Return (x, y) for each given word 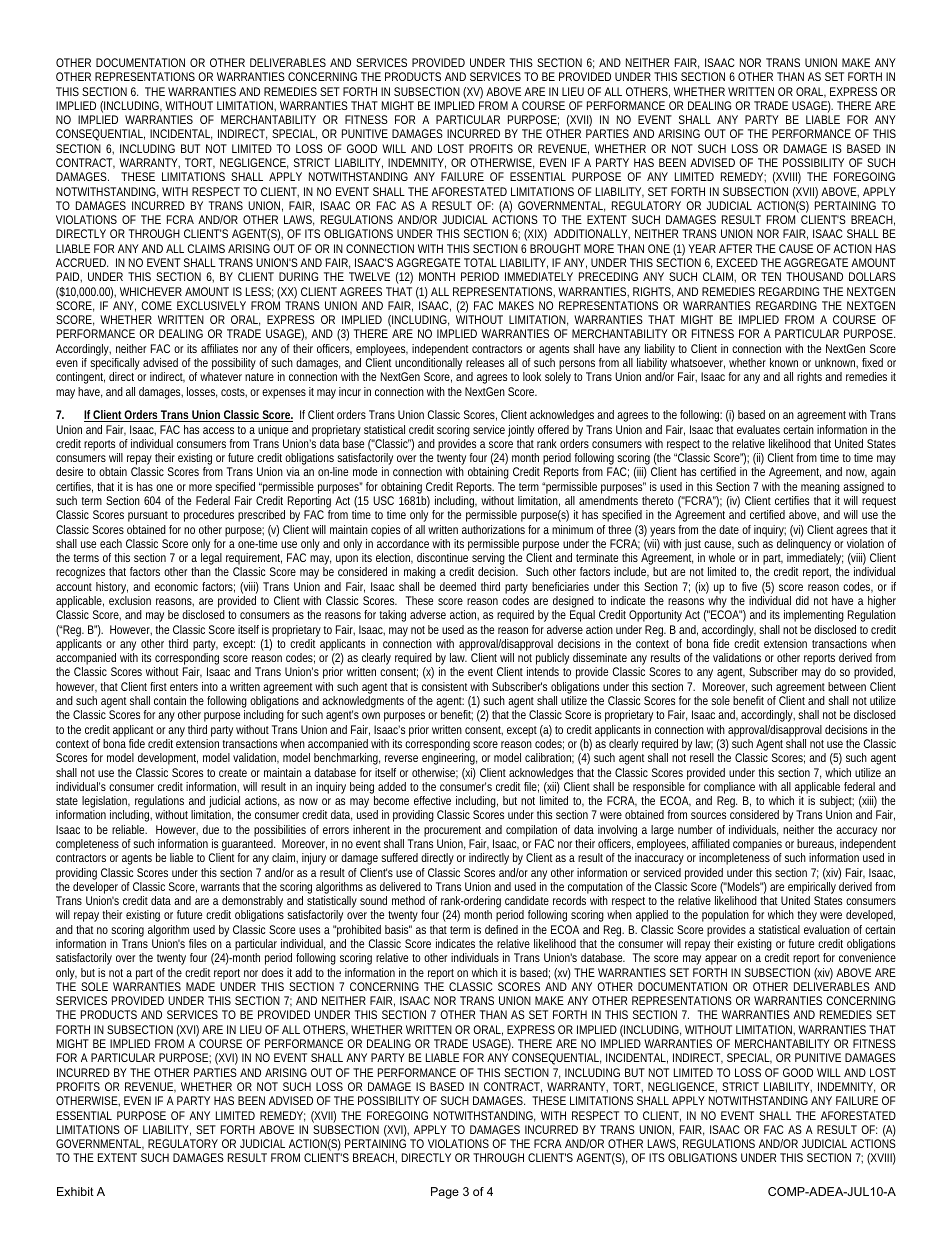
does (272, 972)
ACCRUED (81, 262)
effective (432, 800)
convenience (867, 957)
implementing (814, 616)
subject (837, 803)
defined (501, 929)
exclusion (130, 600)
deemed (458, 586)
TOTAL (480, 262)
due (211, 829)
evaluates (758, 429)
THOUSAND (814, 276)
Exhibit (75, 1191)
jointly (521, 431)
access (218, 430)
